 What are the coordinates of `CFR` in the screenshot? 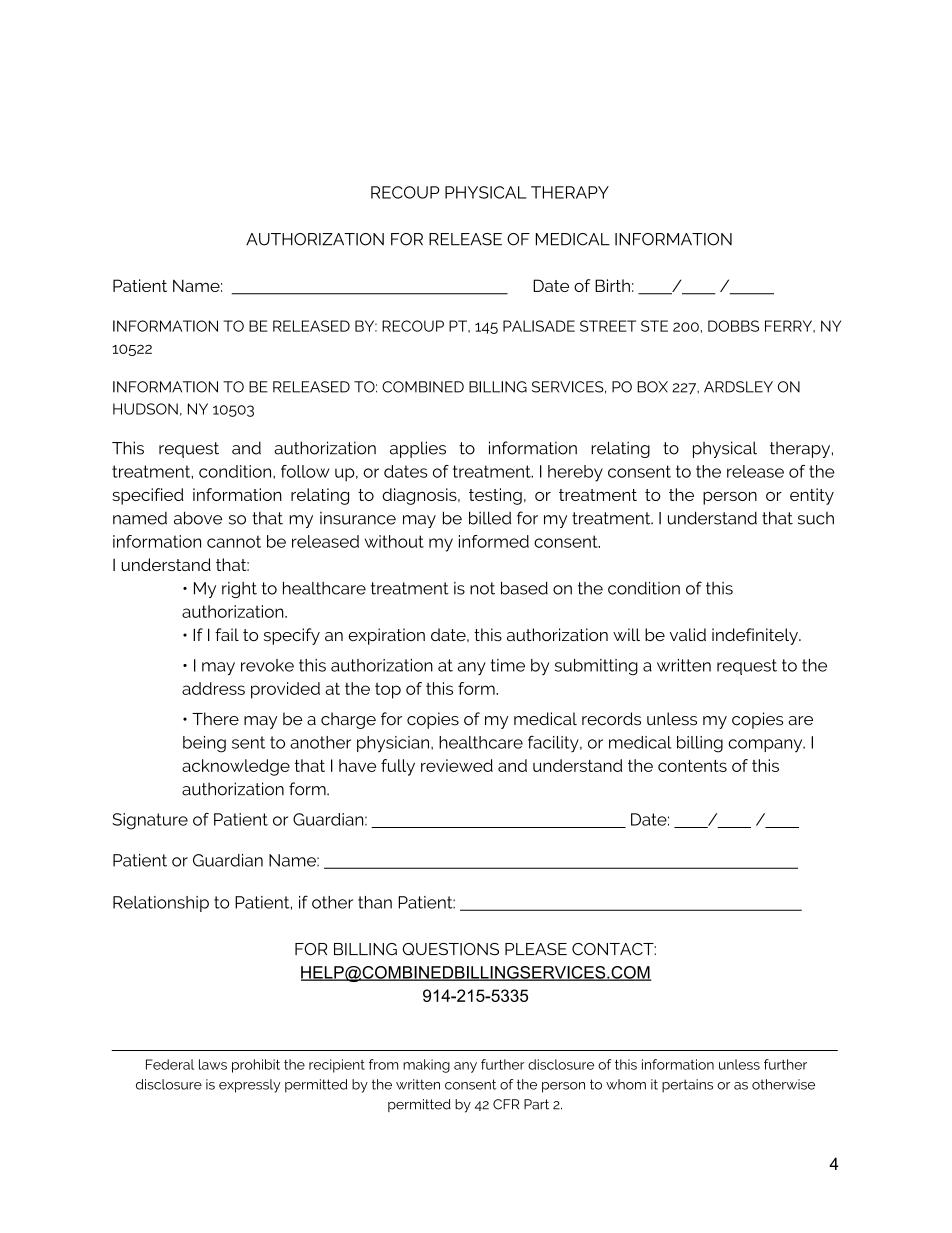 It's located at (506, 1104).
